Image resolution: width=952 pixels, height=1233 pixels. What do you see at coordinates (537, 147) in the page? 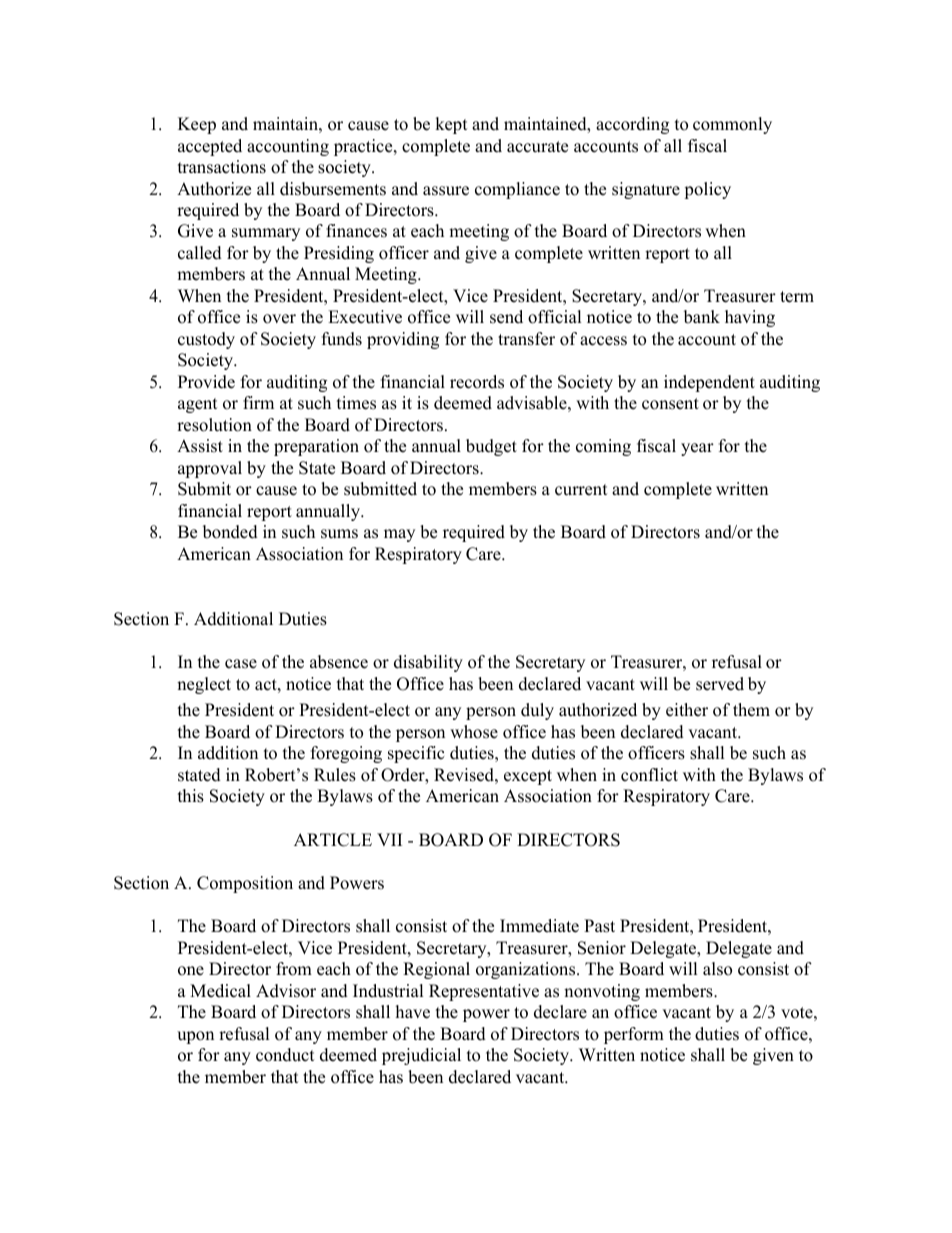
I see `accurate` at bounding box center [537, 147].
